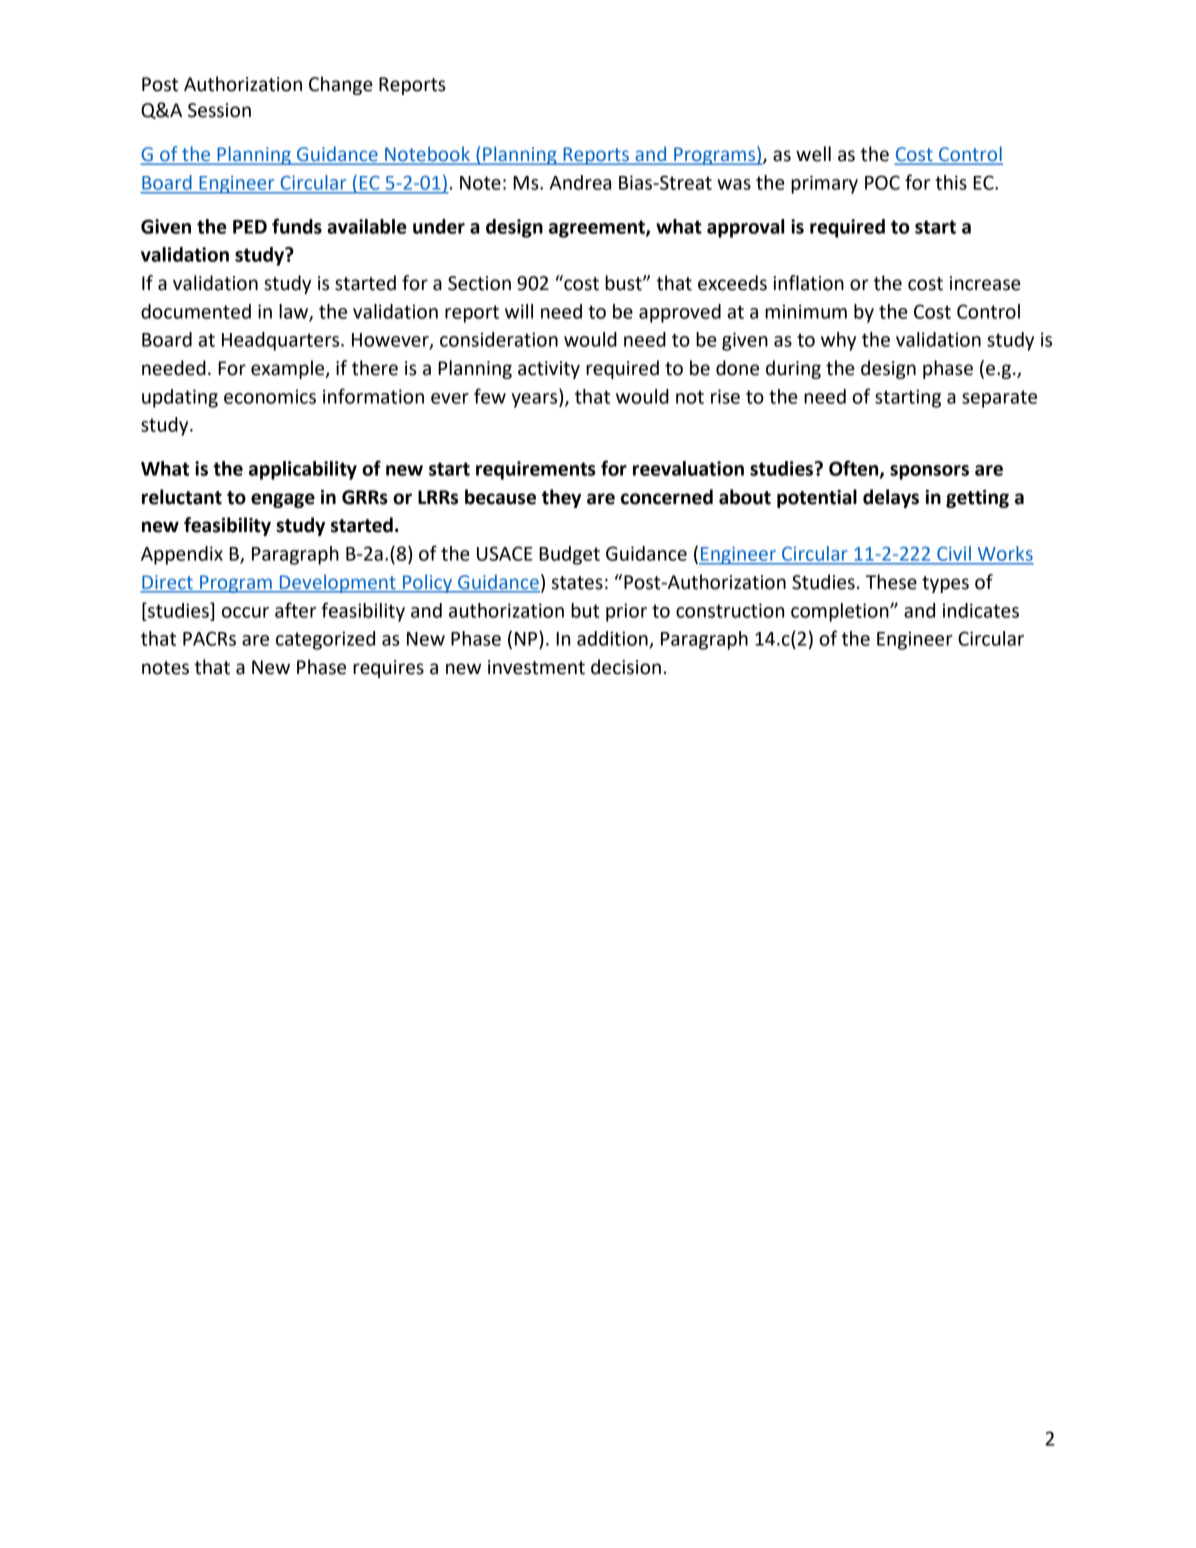  I want to click on Andrea, so click(580, 182).
